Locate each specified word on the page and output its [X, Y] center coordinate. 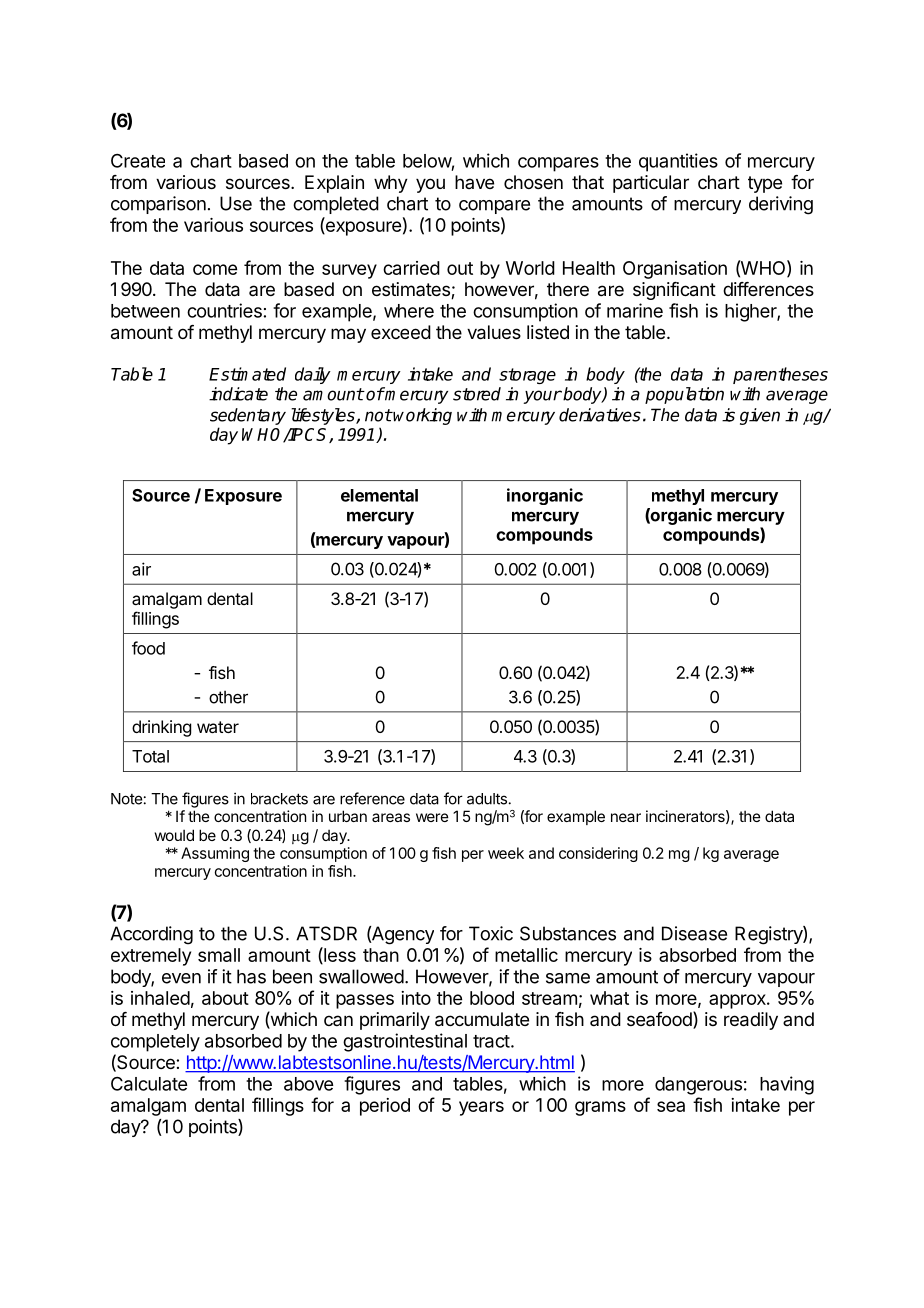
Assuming [215, 854]
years [481, 1108]
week [506, 853]
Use [236, 203]
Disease [694, 933]
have [474, 182]
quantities [678, 162]
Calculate [149, 1084]
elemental [379, 495]
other [228, 697]
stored [477, 394]
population [684, 395]
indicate [238, 394]
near [626, 817]
